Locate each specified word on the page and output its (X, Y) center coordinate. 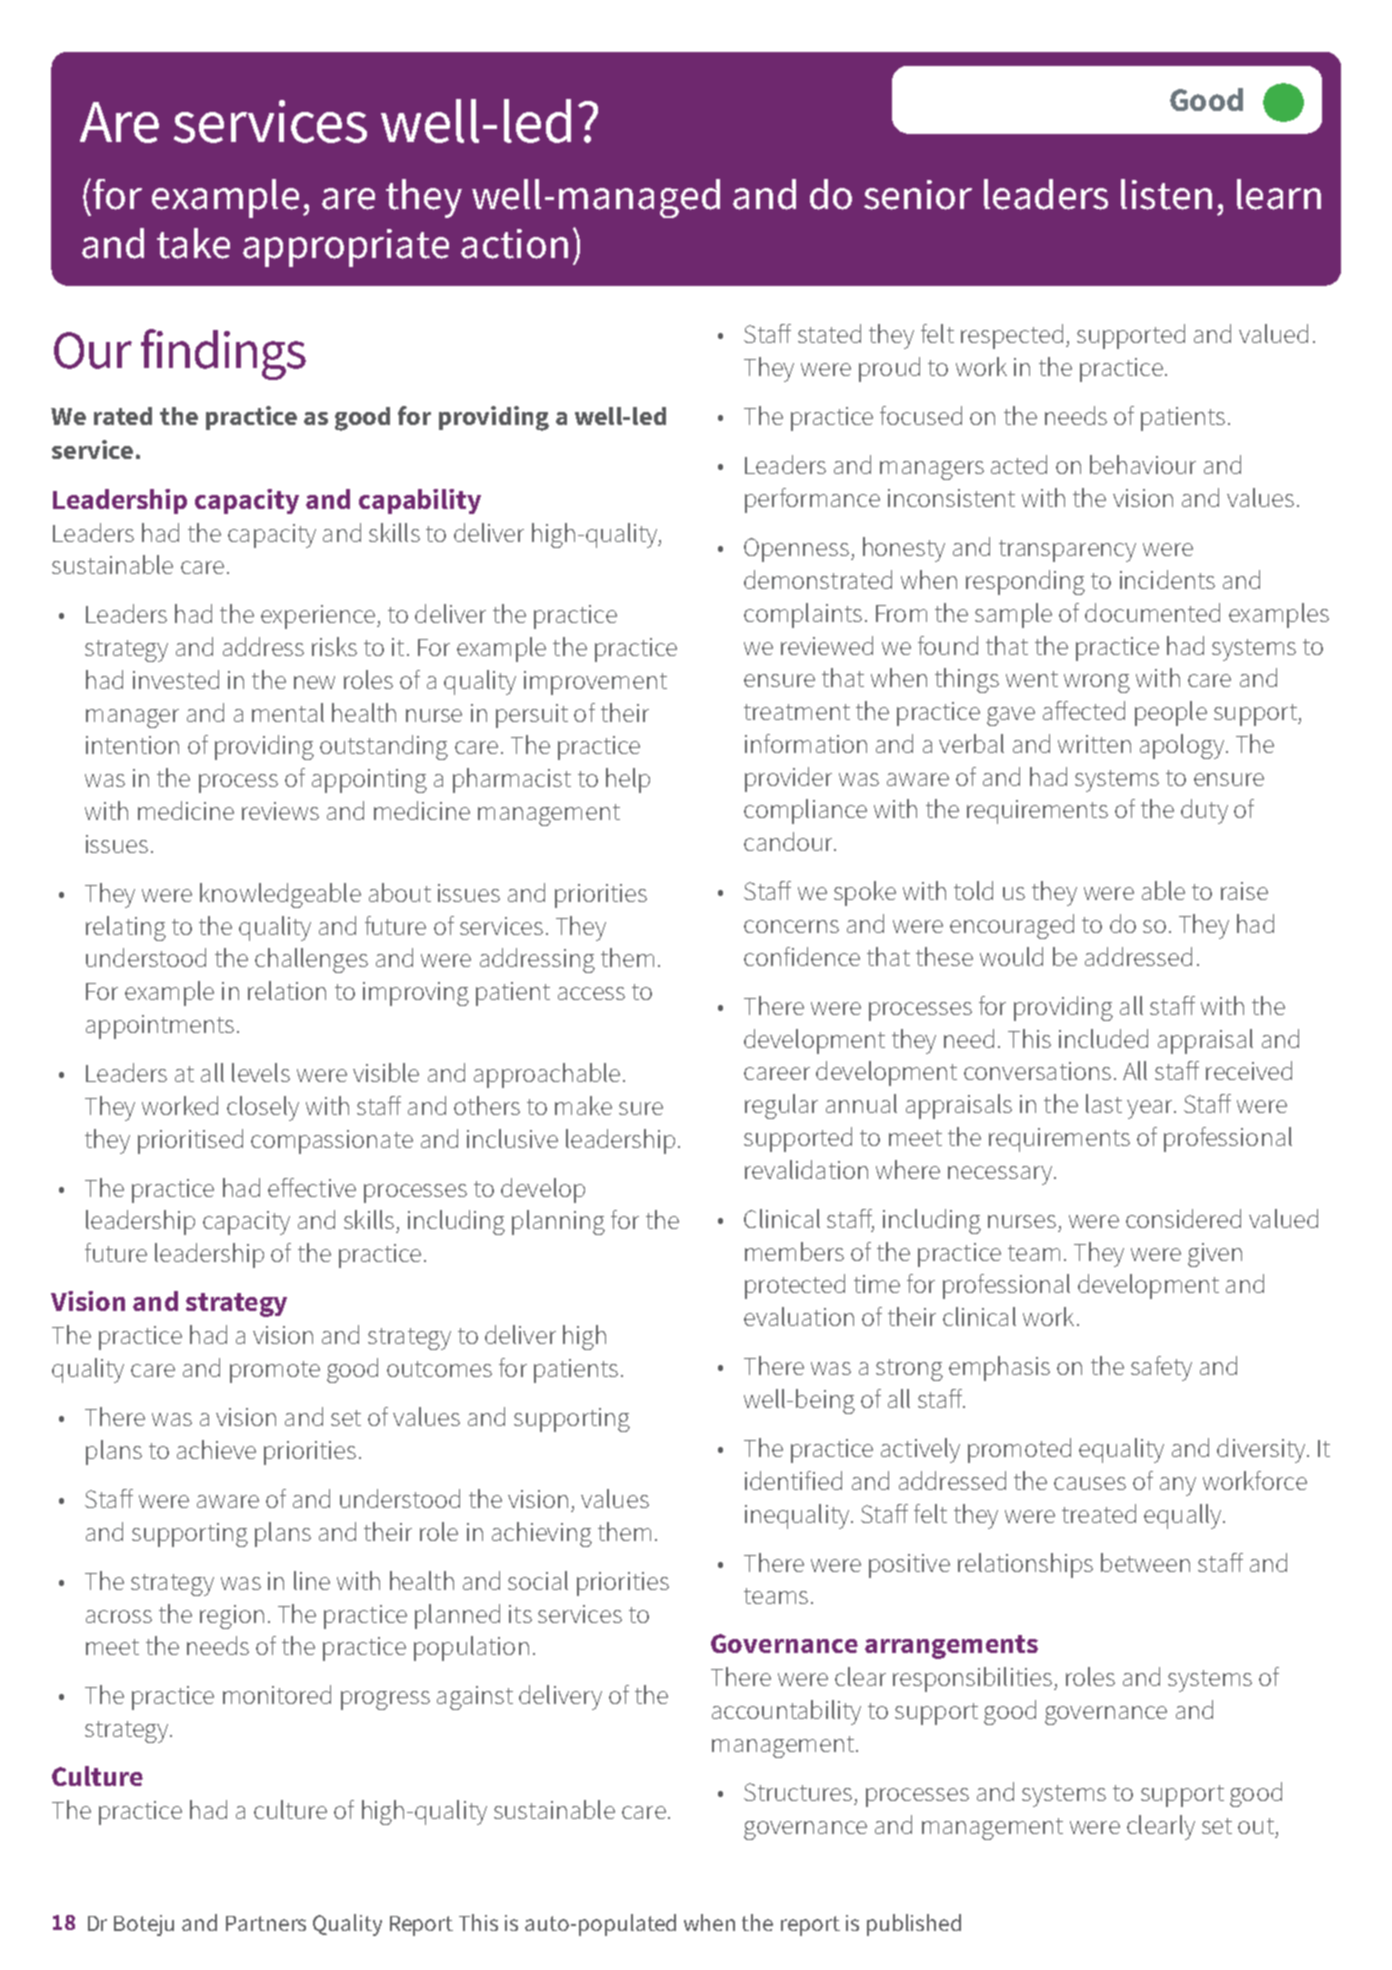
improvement (595, 683)
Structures (798, 1792)
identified (793, 1480)
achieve (216, 1449)
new (314, 682)
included (1103, 1038)
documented (1152, 612)
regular (781, 1106)
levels (261, 1072)
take (193, 243)
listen (1166, 194)
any (1178, 1486)
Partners (266, 1923)
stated (829, 333)
